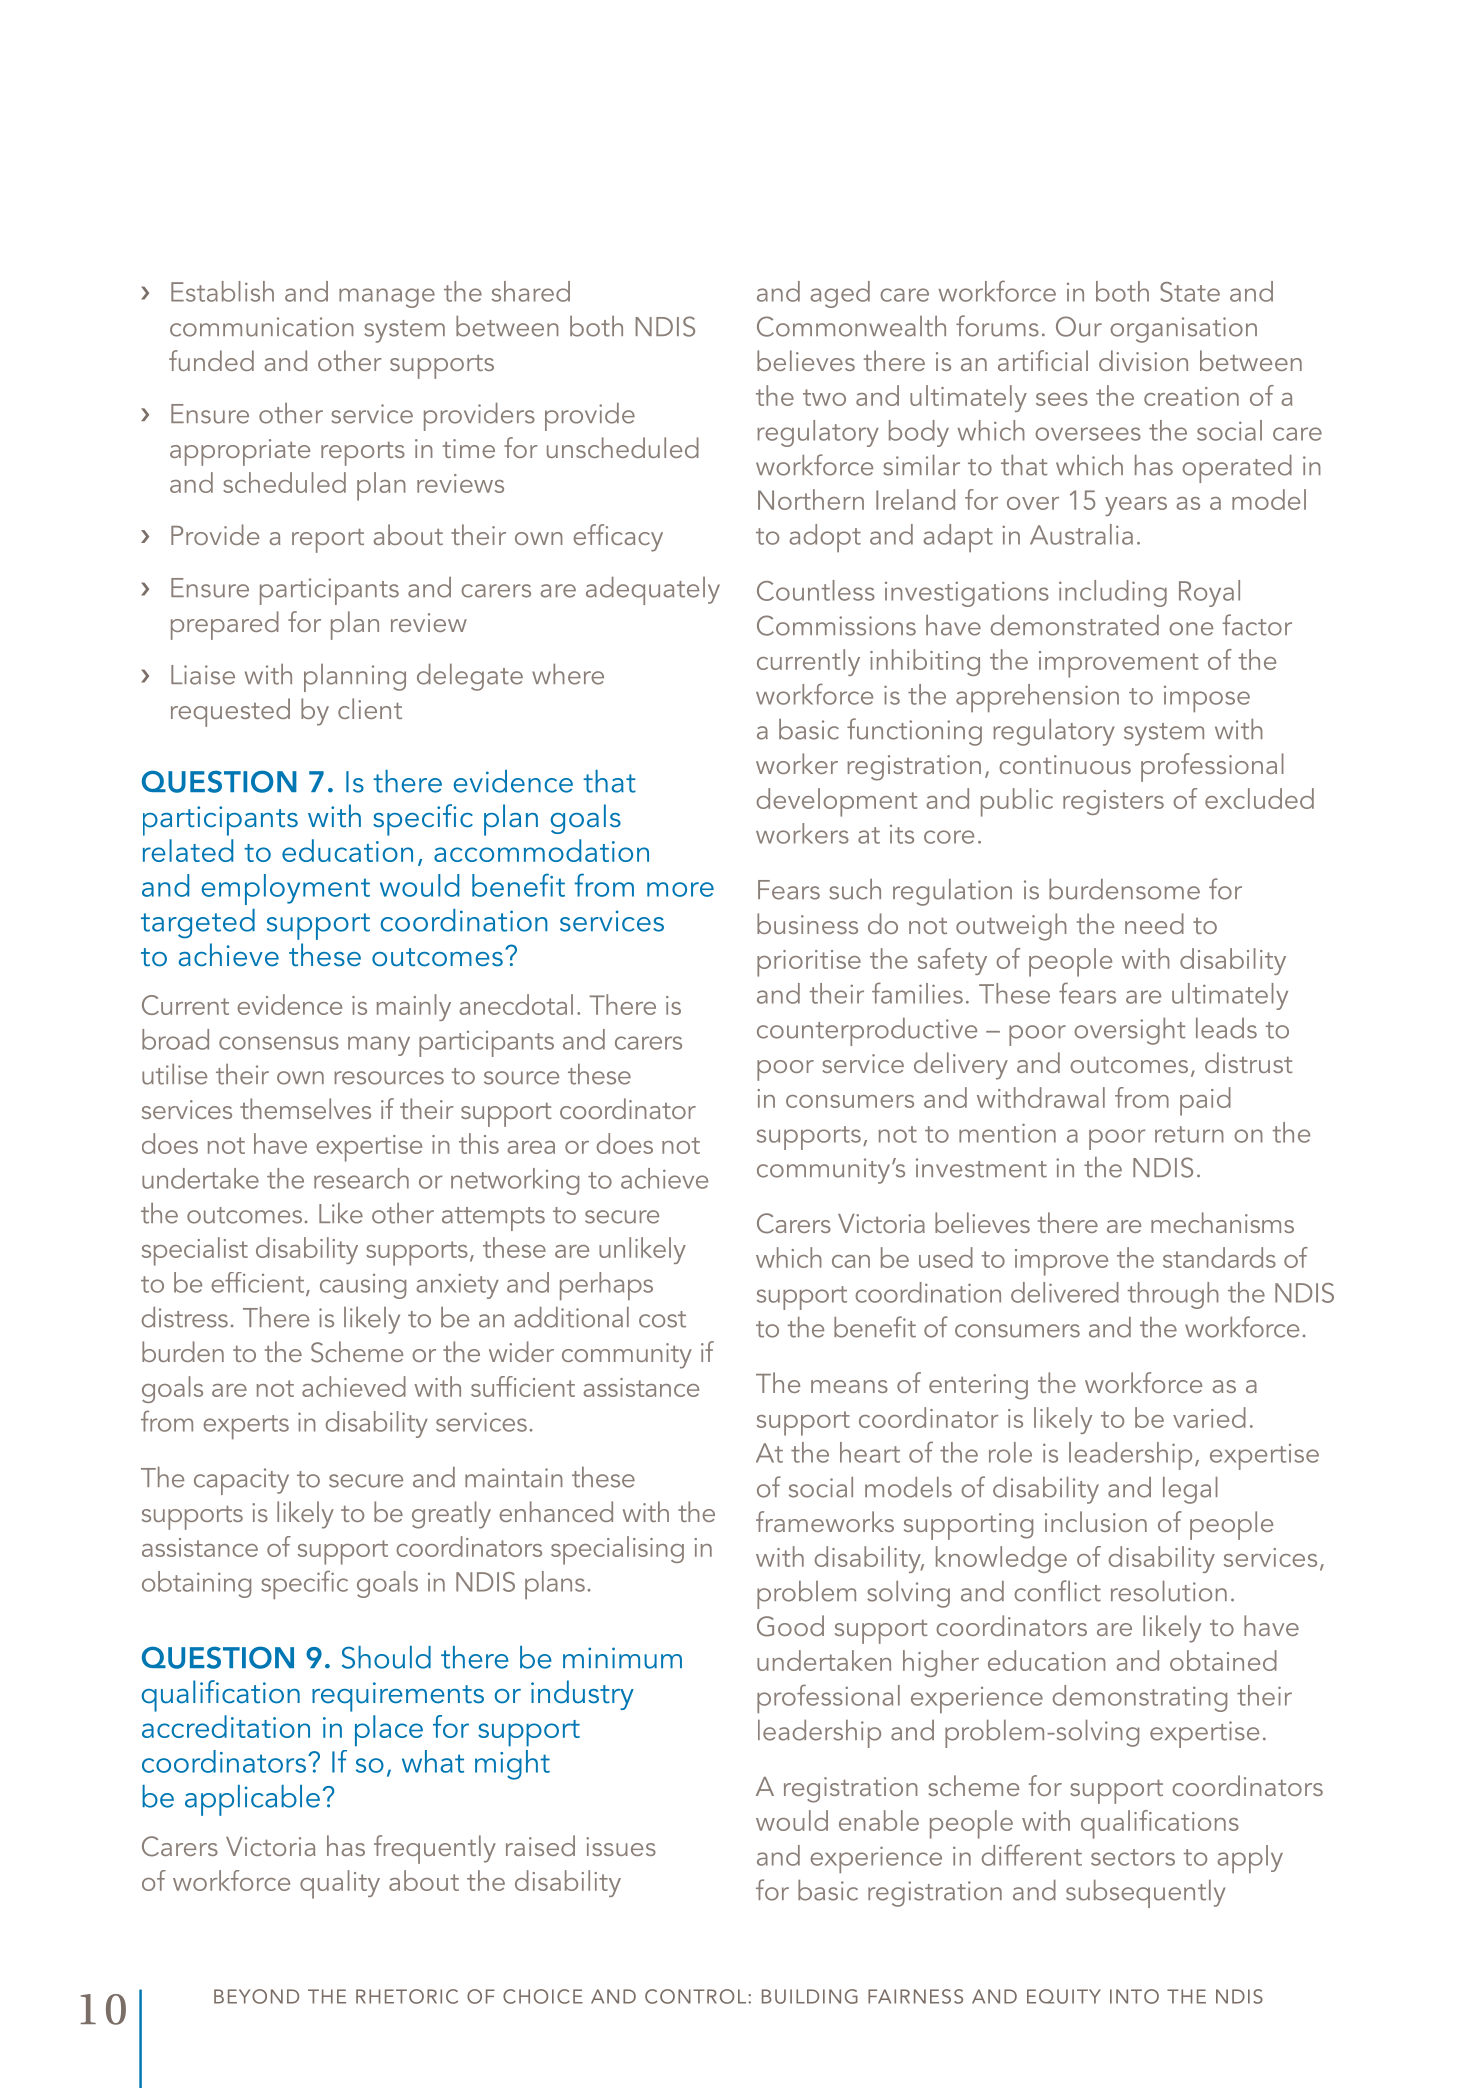  What do you see at coordinates (262, 327) in the screenshot?
I see `communication` at bounding box center [262, 327].
